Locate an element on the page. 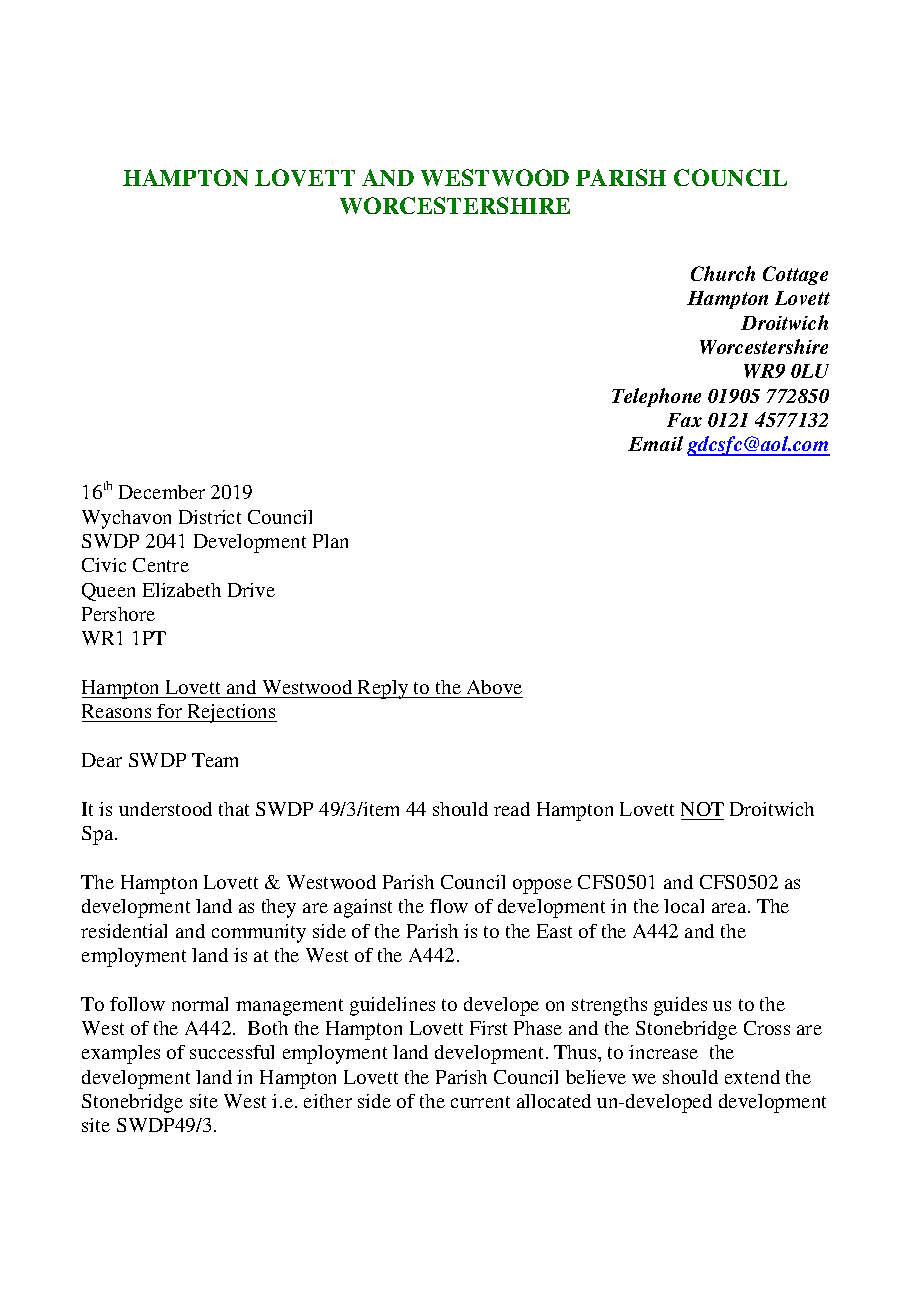  Centre is located at coordinates (161, 565).
